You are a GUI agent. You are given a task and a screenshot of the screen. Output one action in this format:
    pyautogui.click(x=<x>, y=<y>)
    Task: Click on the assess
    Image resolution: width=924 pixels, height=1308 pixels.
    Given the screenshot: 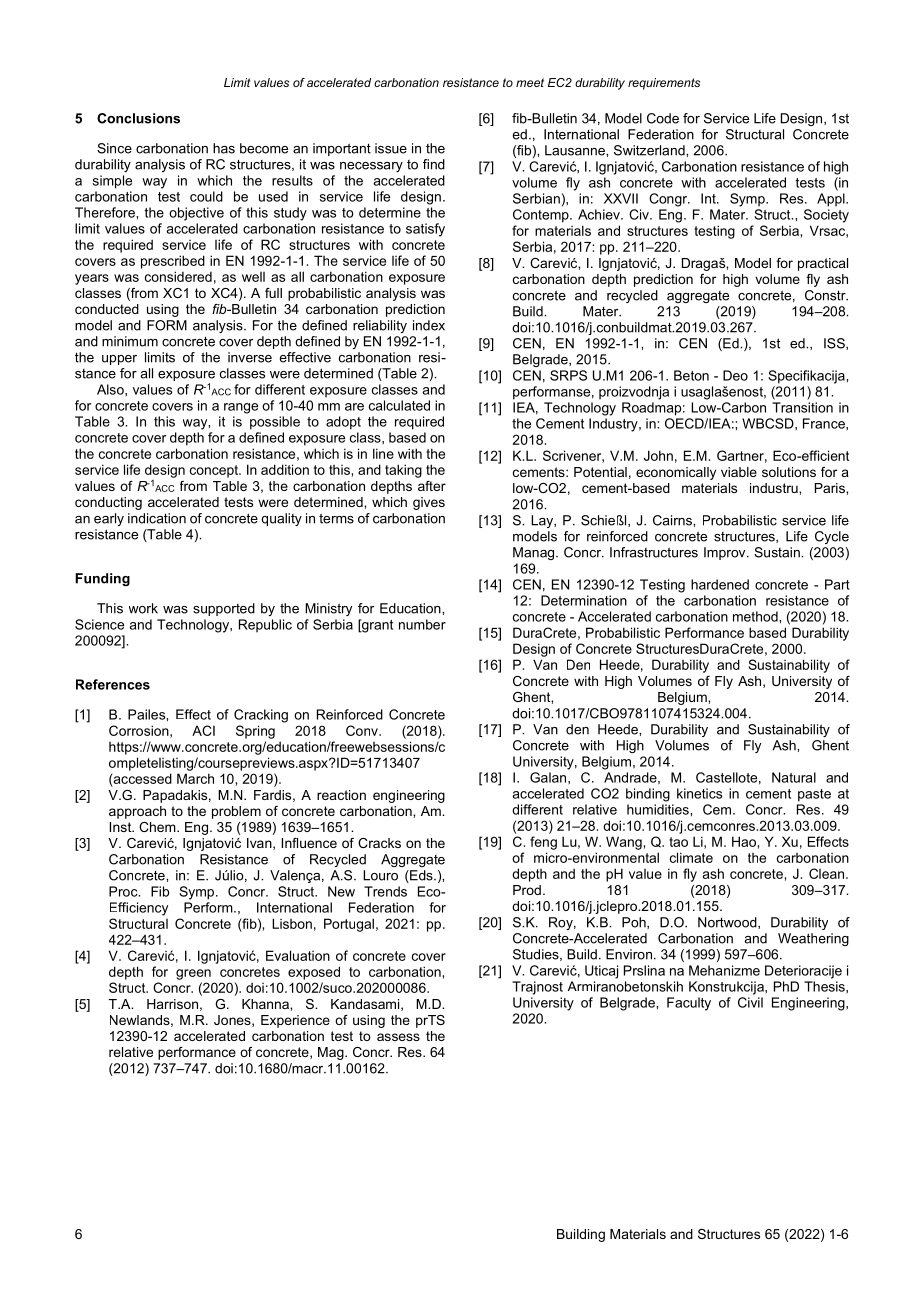 What is the action you would take?
    pyautogui.click(x=398, y=1037)
